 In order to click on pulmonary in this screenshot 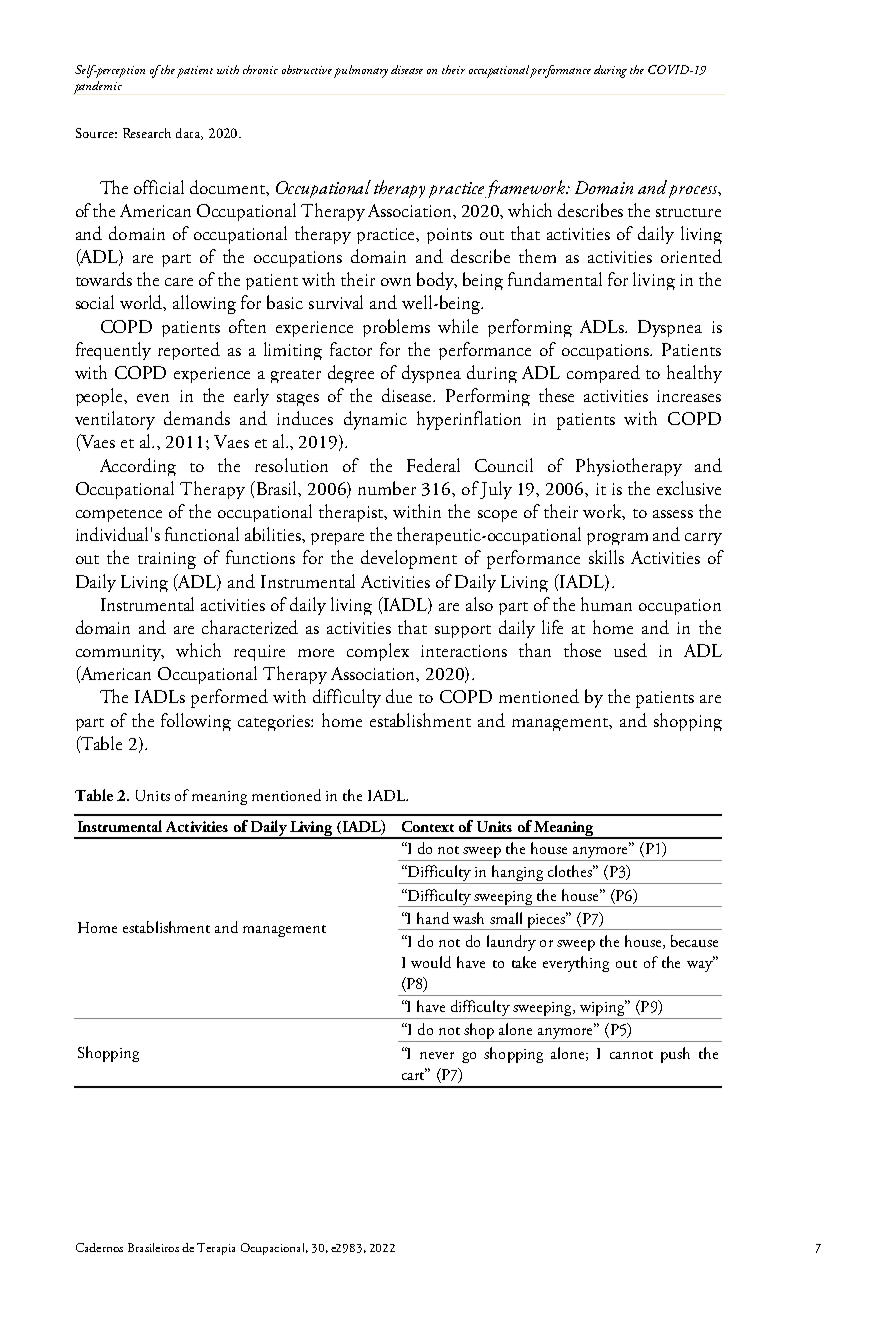, I will do `click(361, 71)`.
